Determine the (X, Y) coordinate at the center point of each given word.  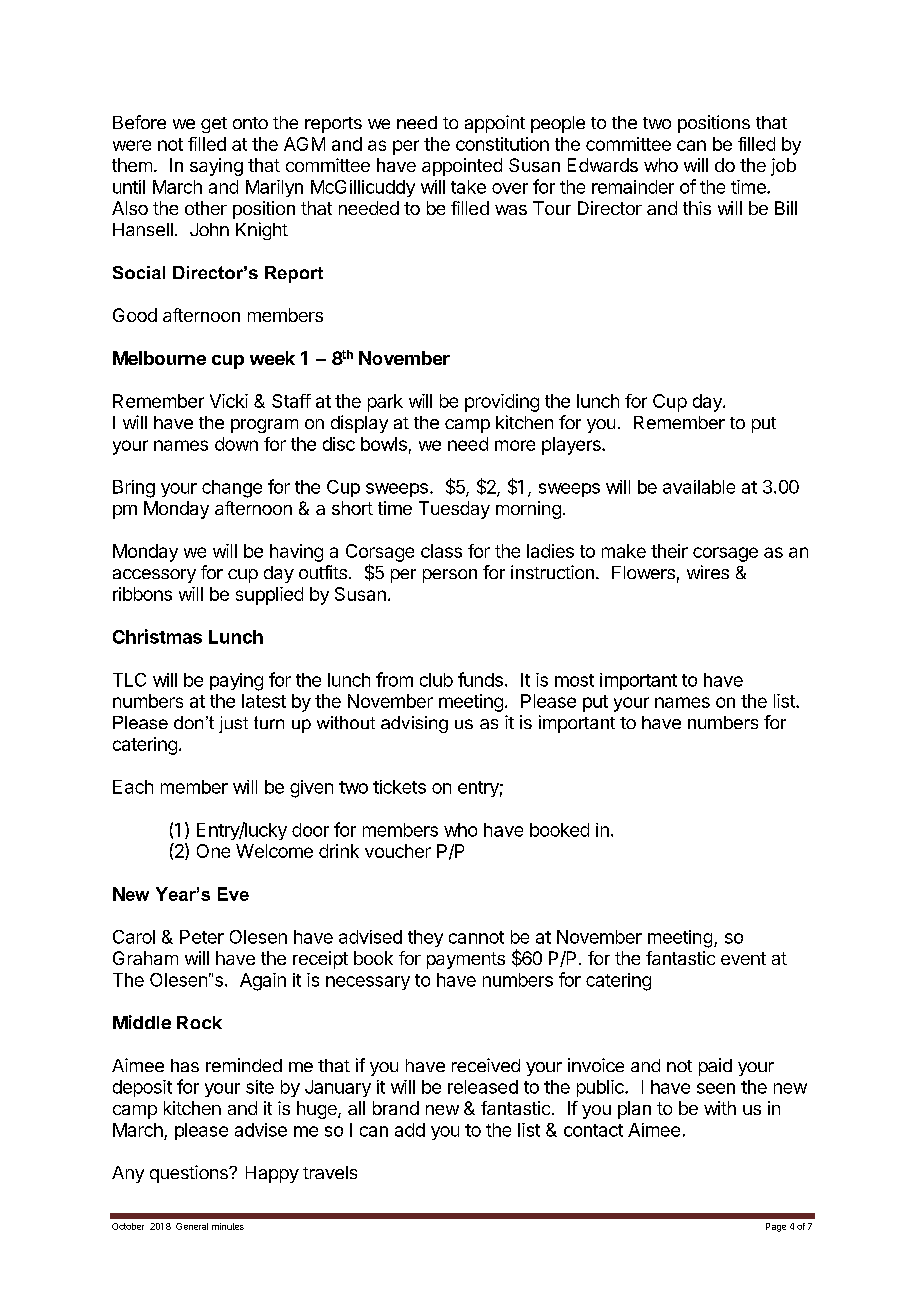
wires (708, 572)
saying (216, 167)
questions (190, 1174)
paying (236, 682)
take (468, 187)
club (436, 680)
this (697, 208)
